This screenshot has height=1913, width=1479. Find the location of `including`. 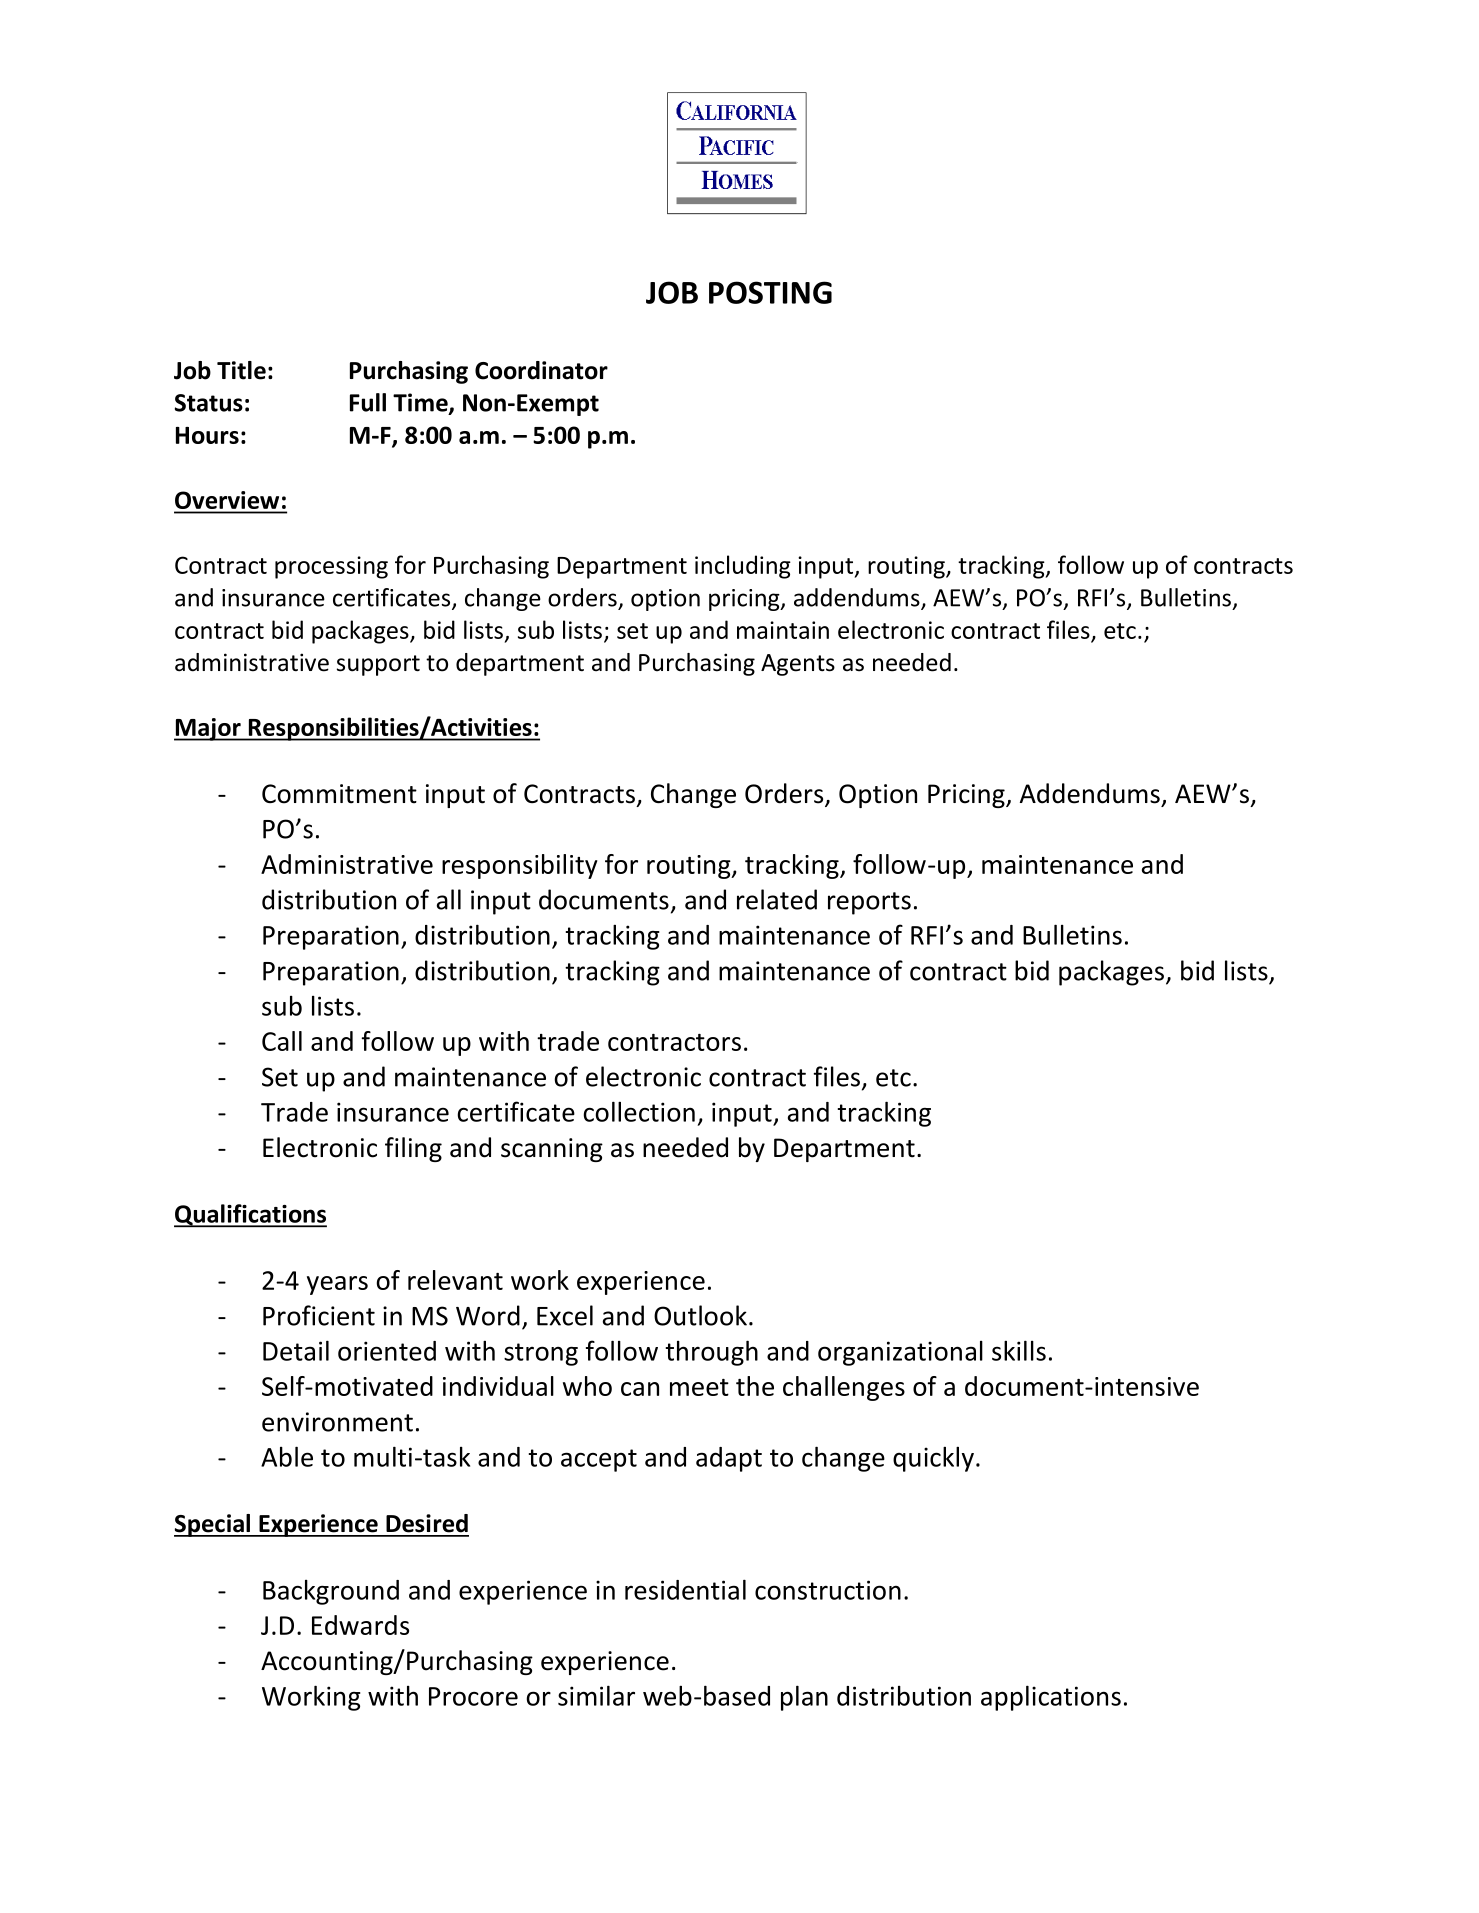

including is located at coordinates (743, 567).
